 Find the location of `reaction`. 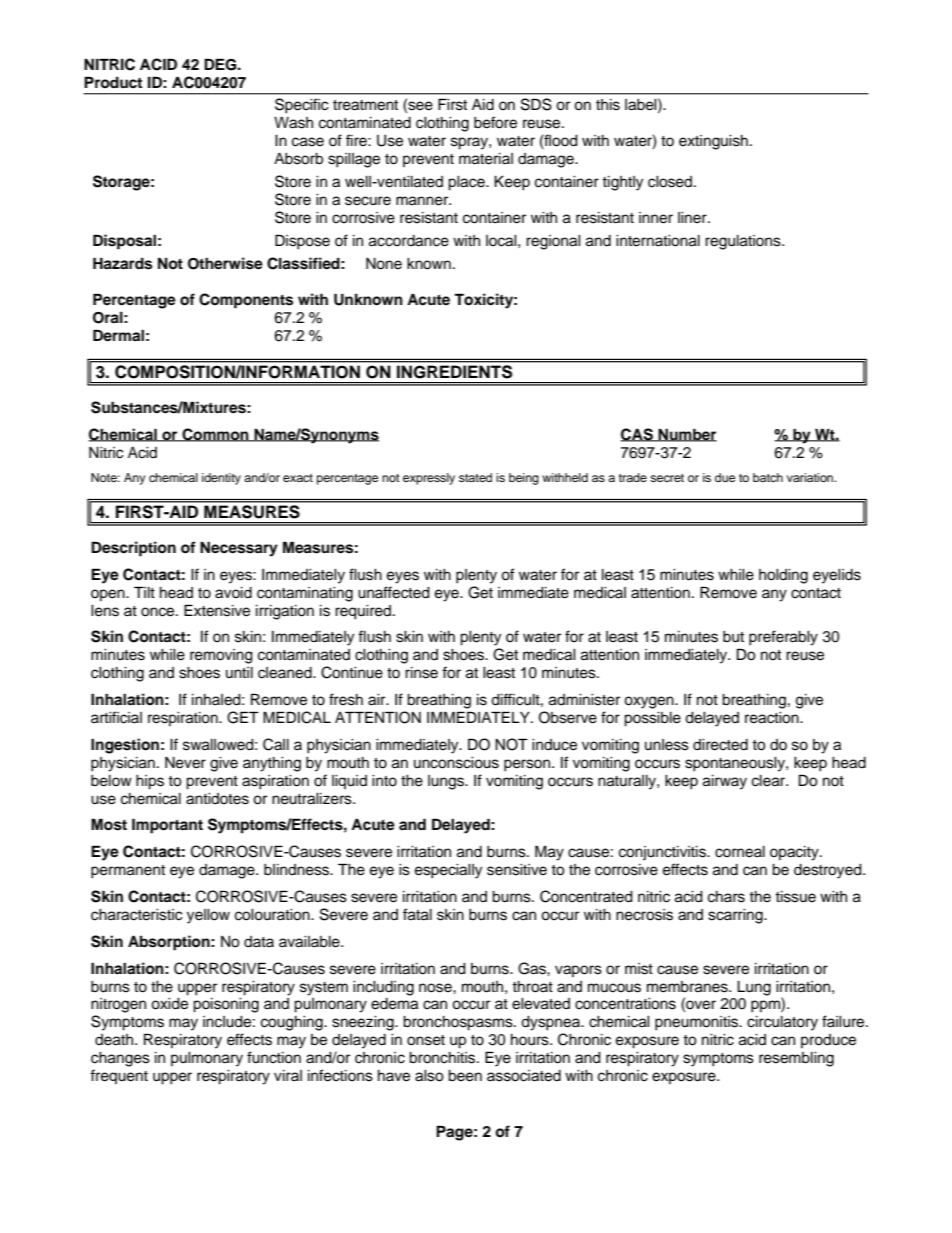

reaction is located at coordinates (773, 718).
